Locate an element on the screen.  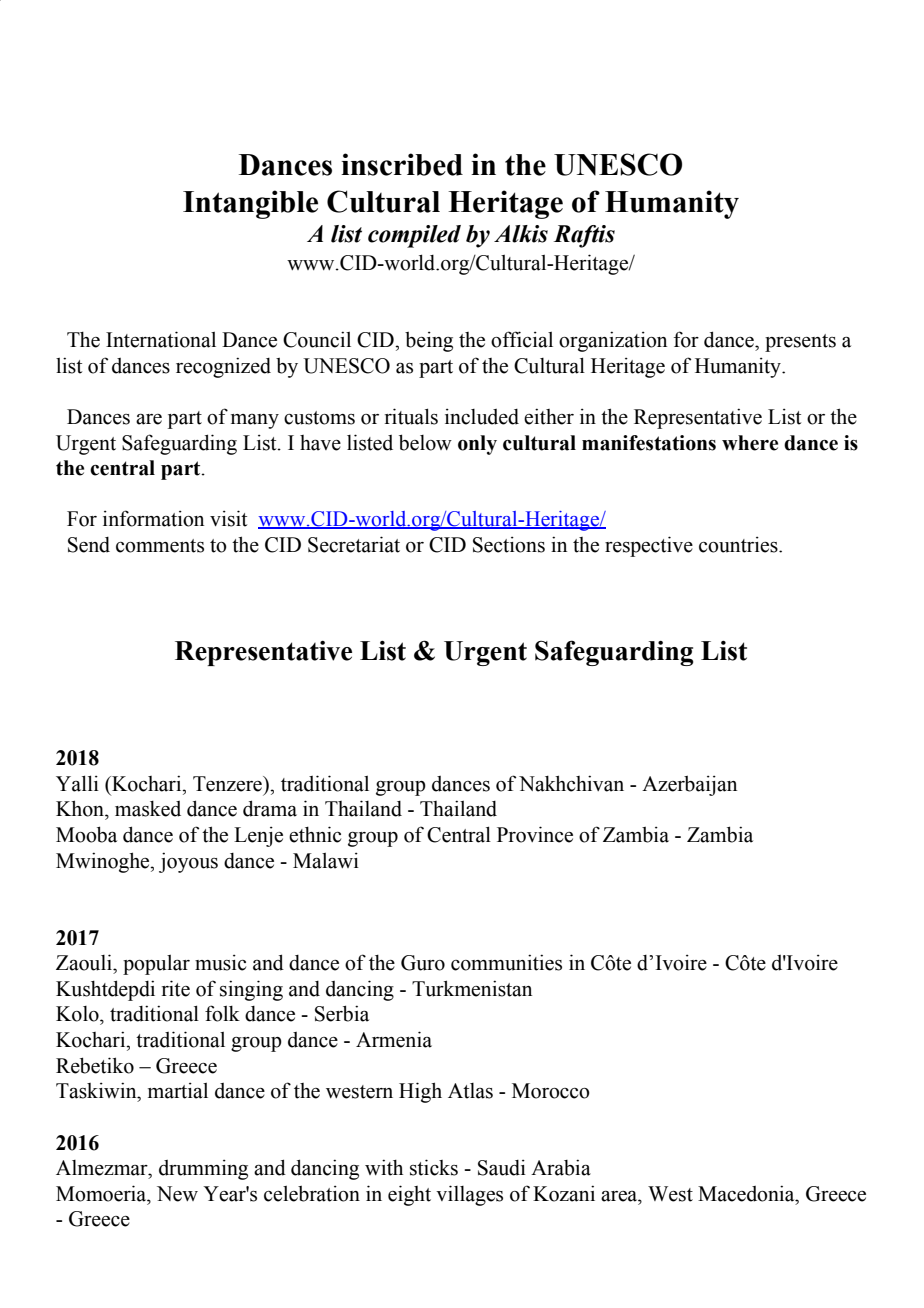
inscribed is located at coordinates (402, 164).
